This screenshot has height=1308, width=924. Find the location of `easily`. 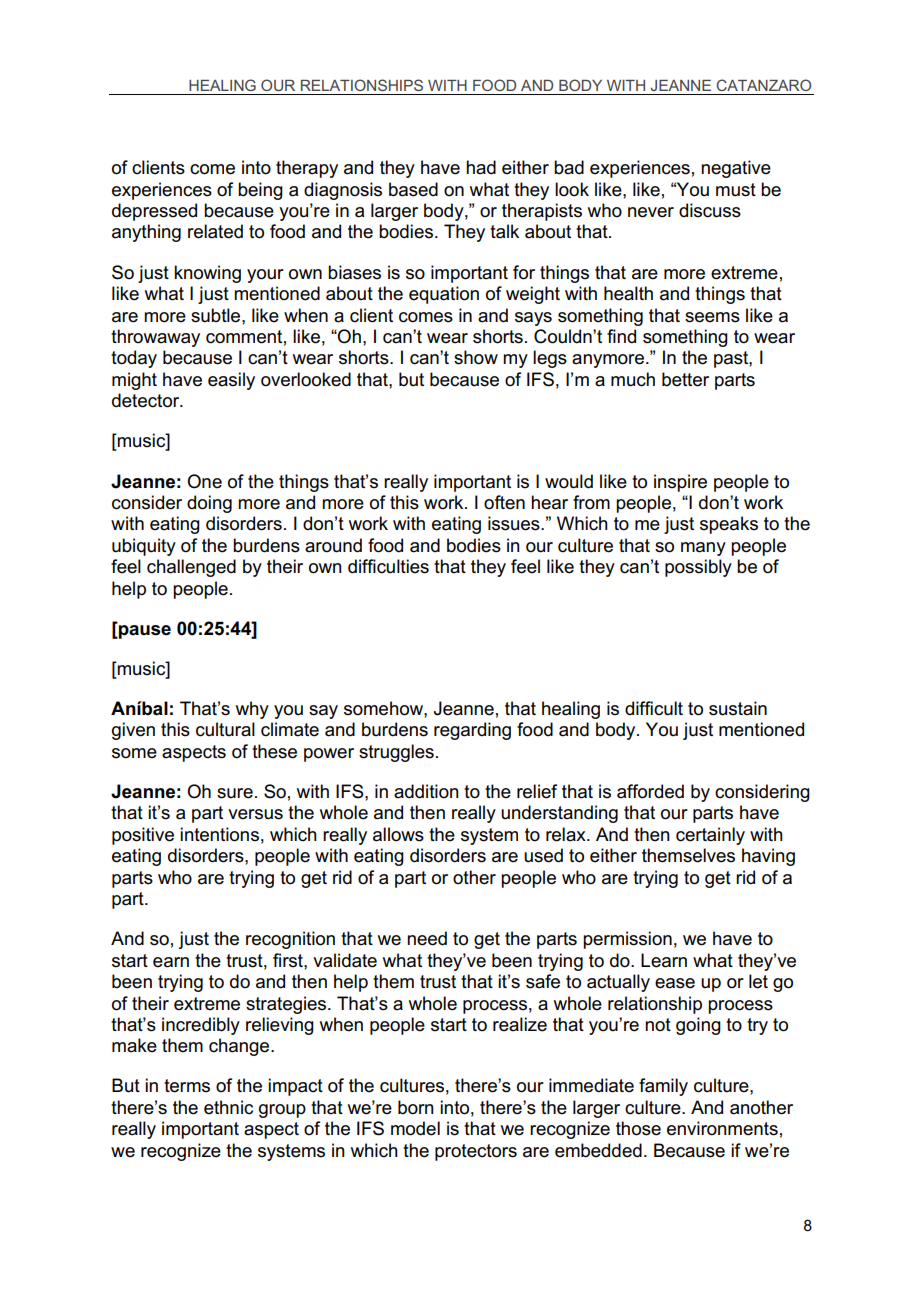

easily is located at coordinates (231, 381).
